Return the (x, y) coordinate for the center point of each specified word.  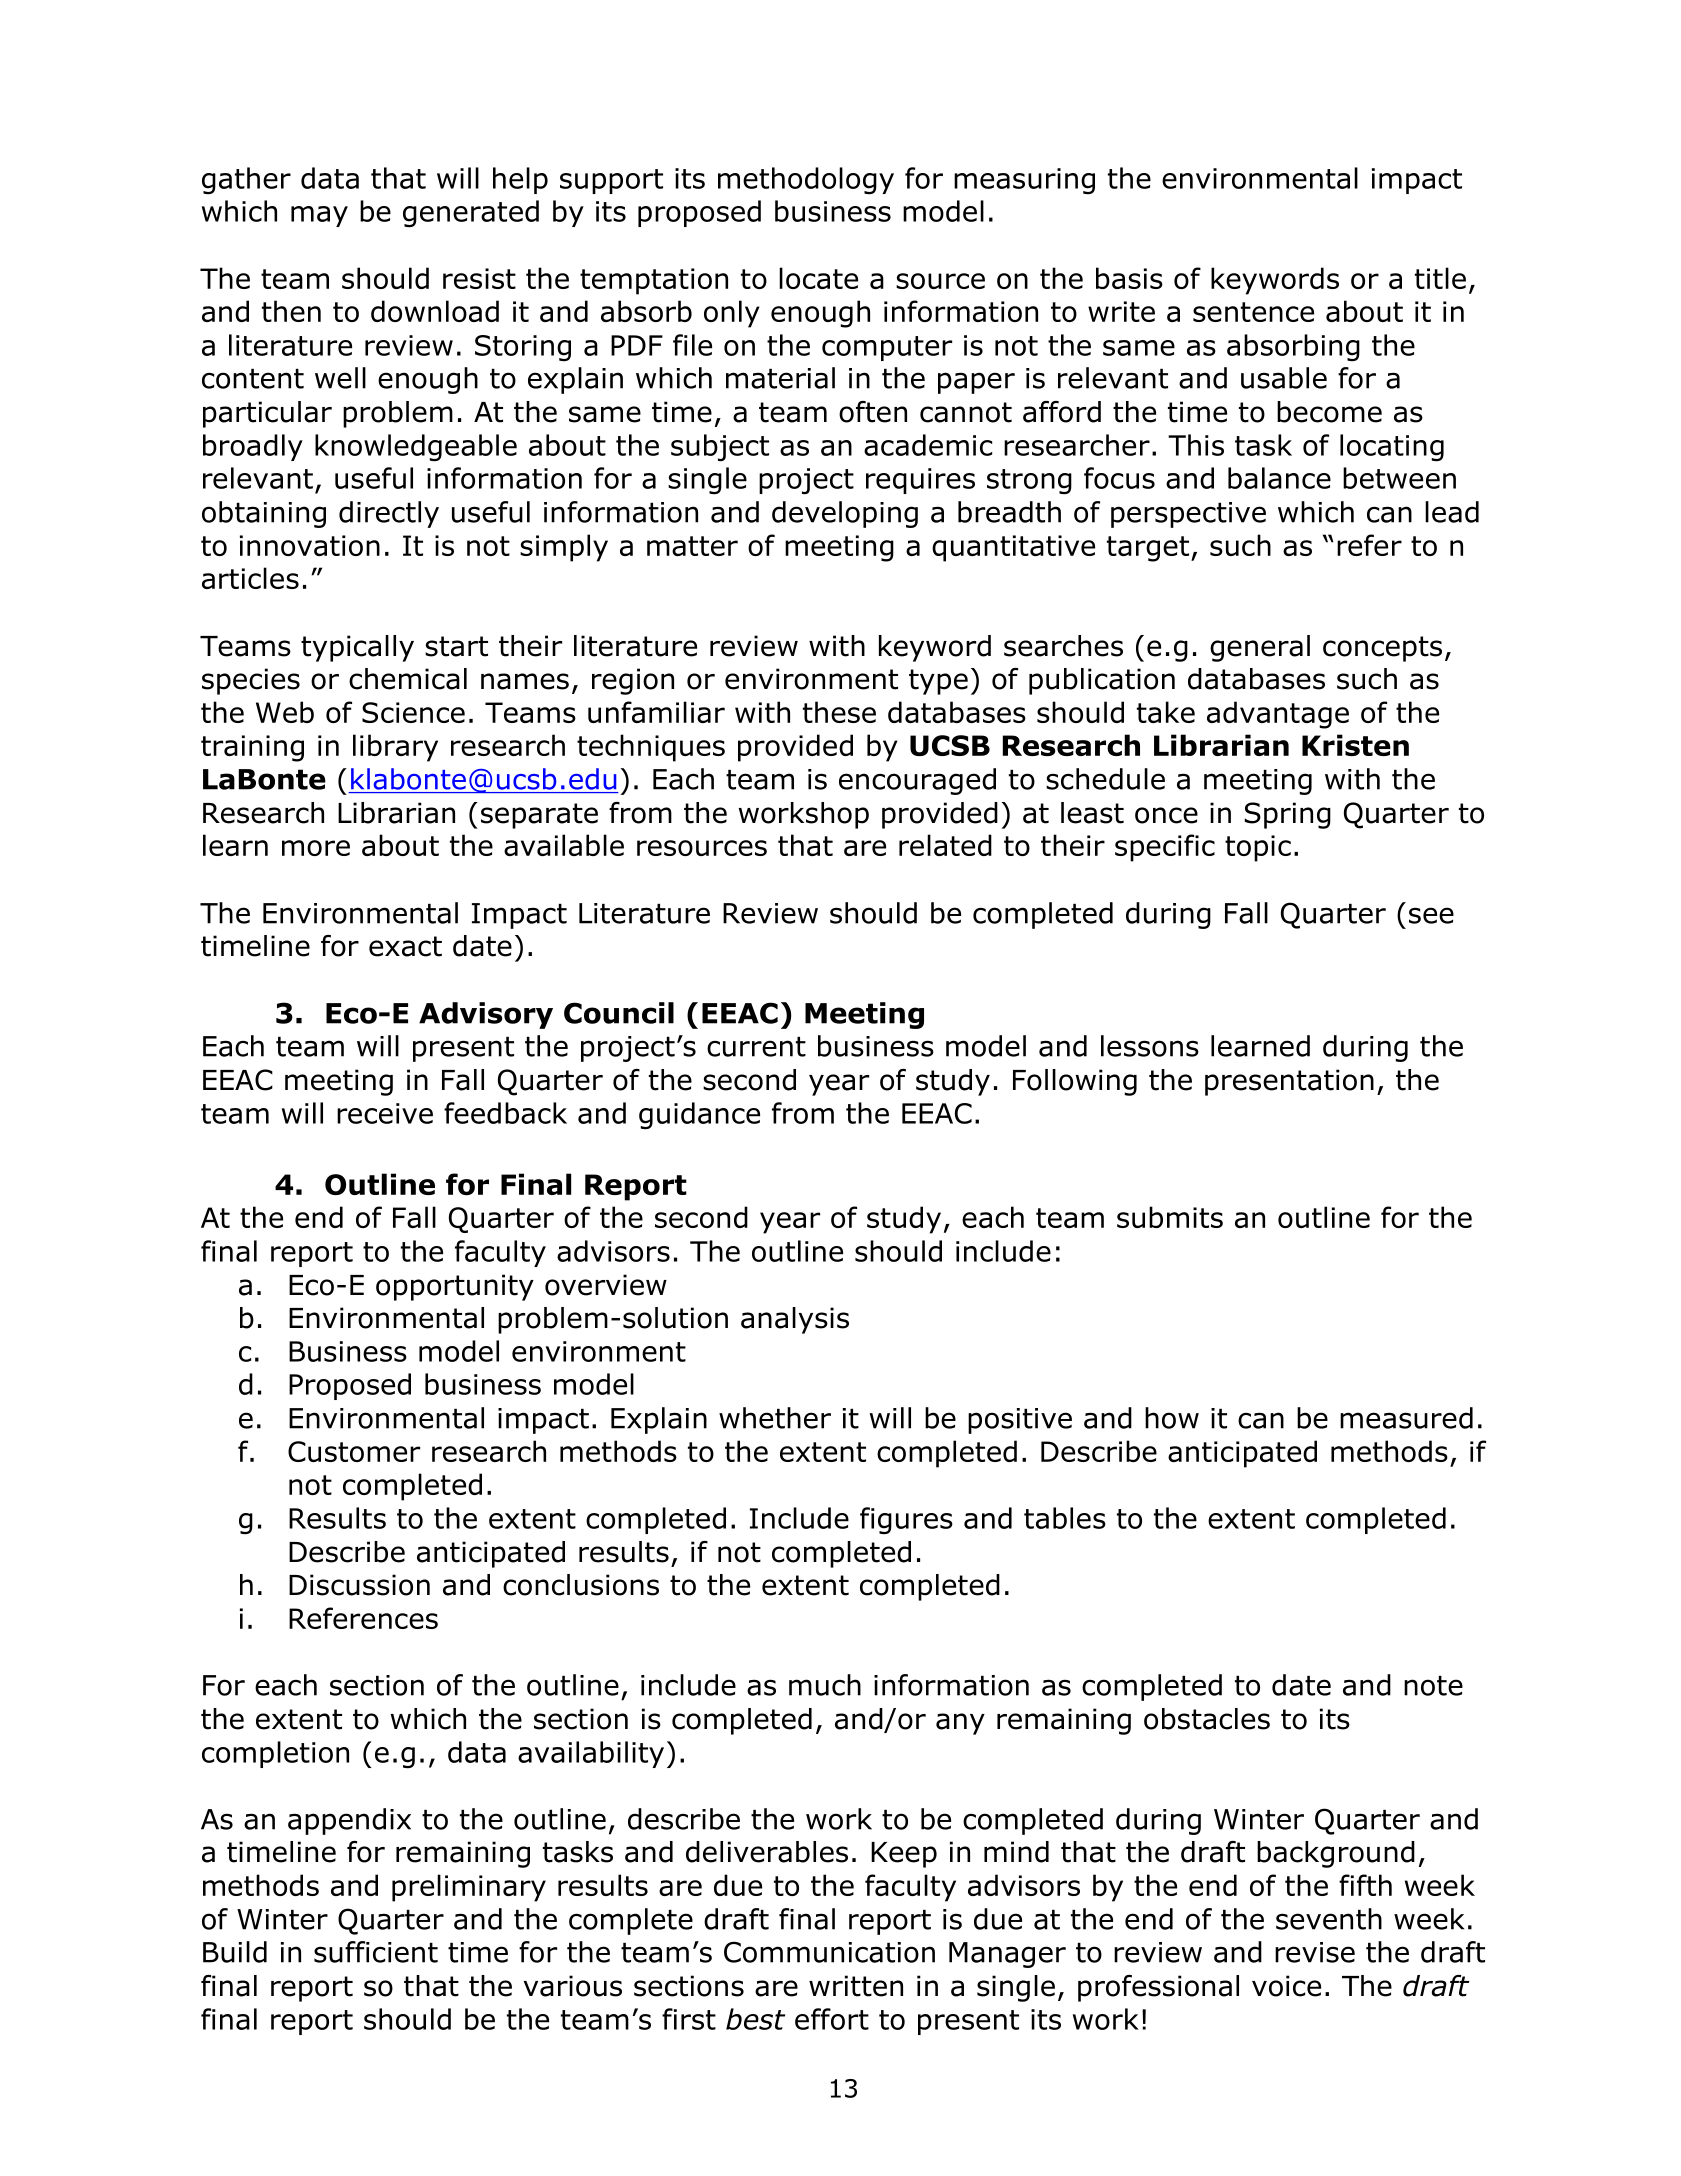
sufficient (376, 1952)
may (319, 216)
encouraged (917, 781)
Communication (829, 1952)
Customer (354, 1451)
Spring (1288, 815)
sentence (1253, 312)
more (316, 848)
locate (818, 278)
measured (1406, 1418)
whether (775, 1418)
